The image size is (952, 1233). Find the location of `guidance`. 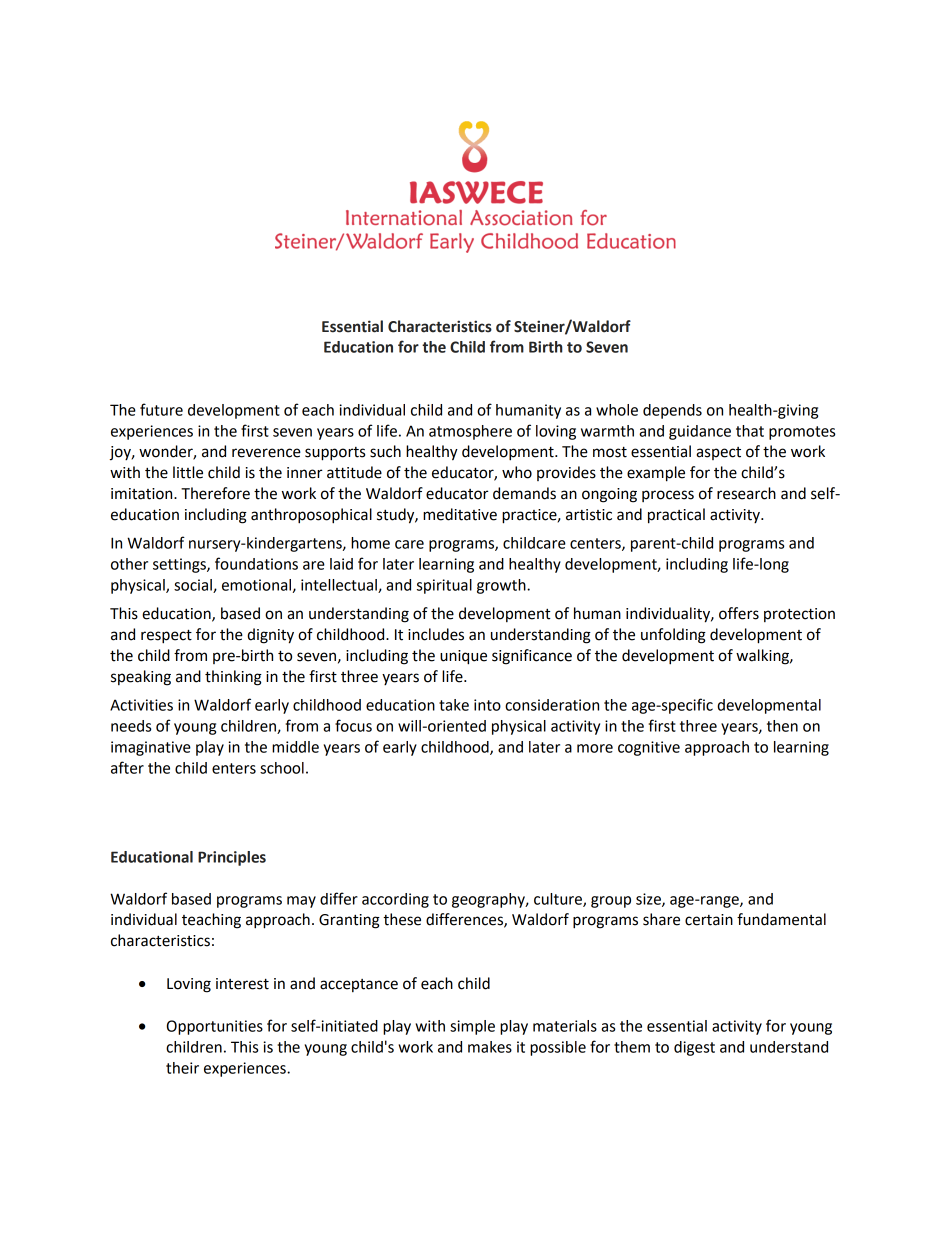

guidance is located at coordinates (700, 432).
